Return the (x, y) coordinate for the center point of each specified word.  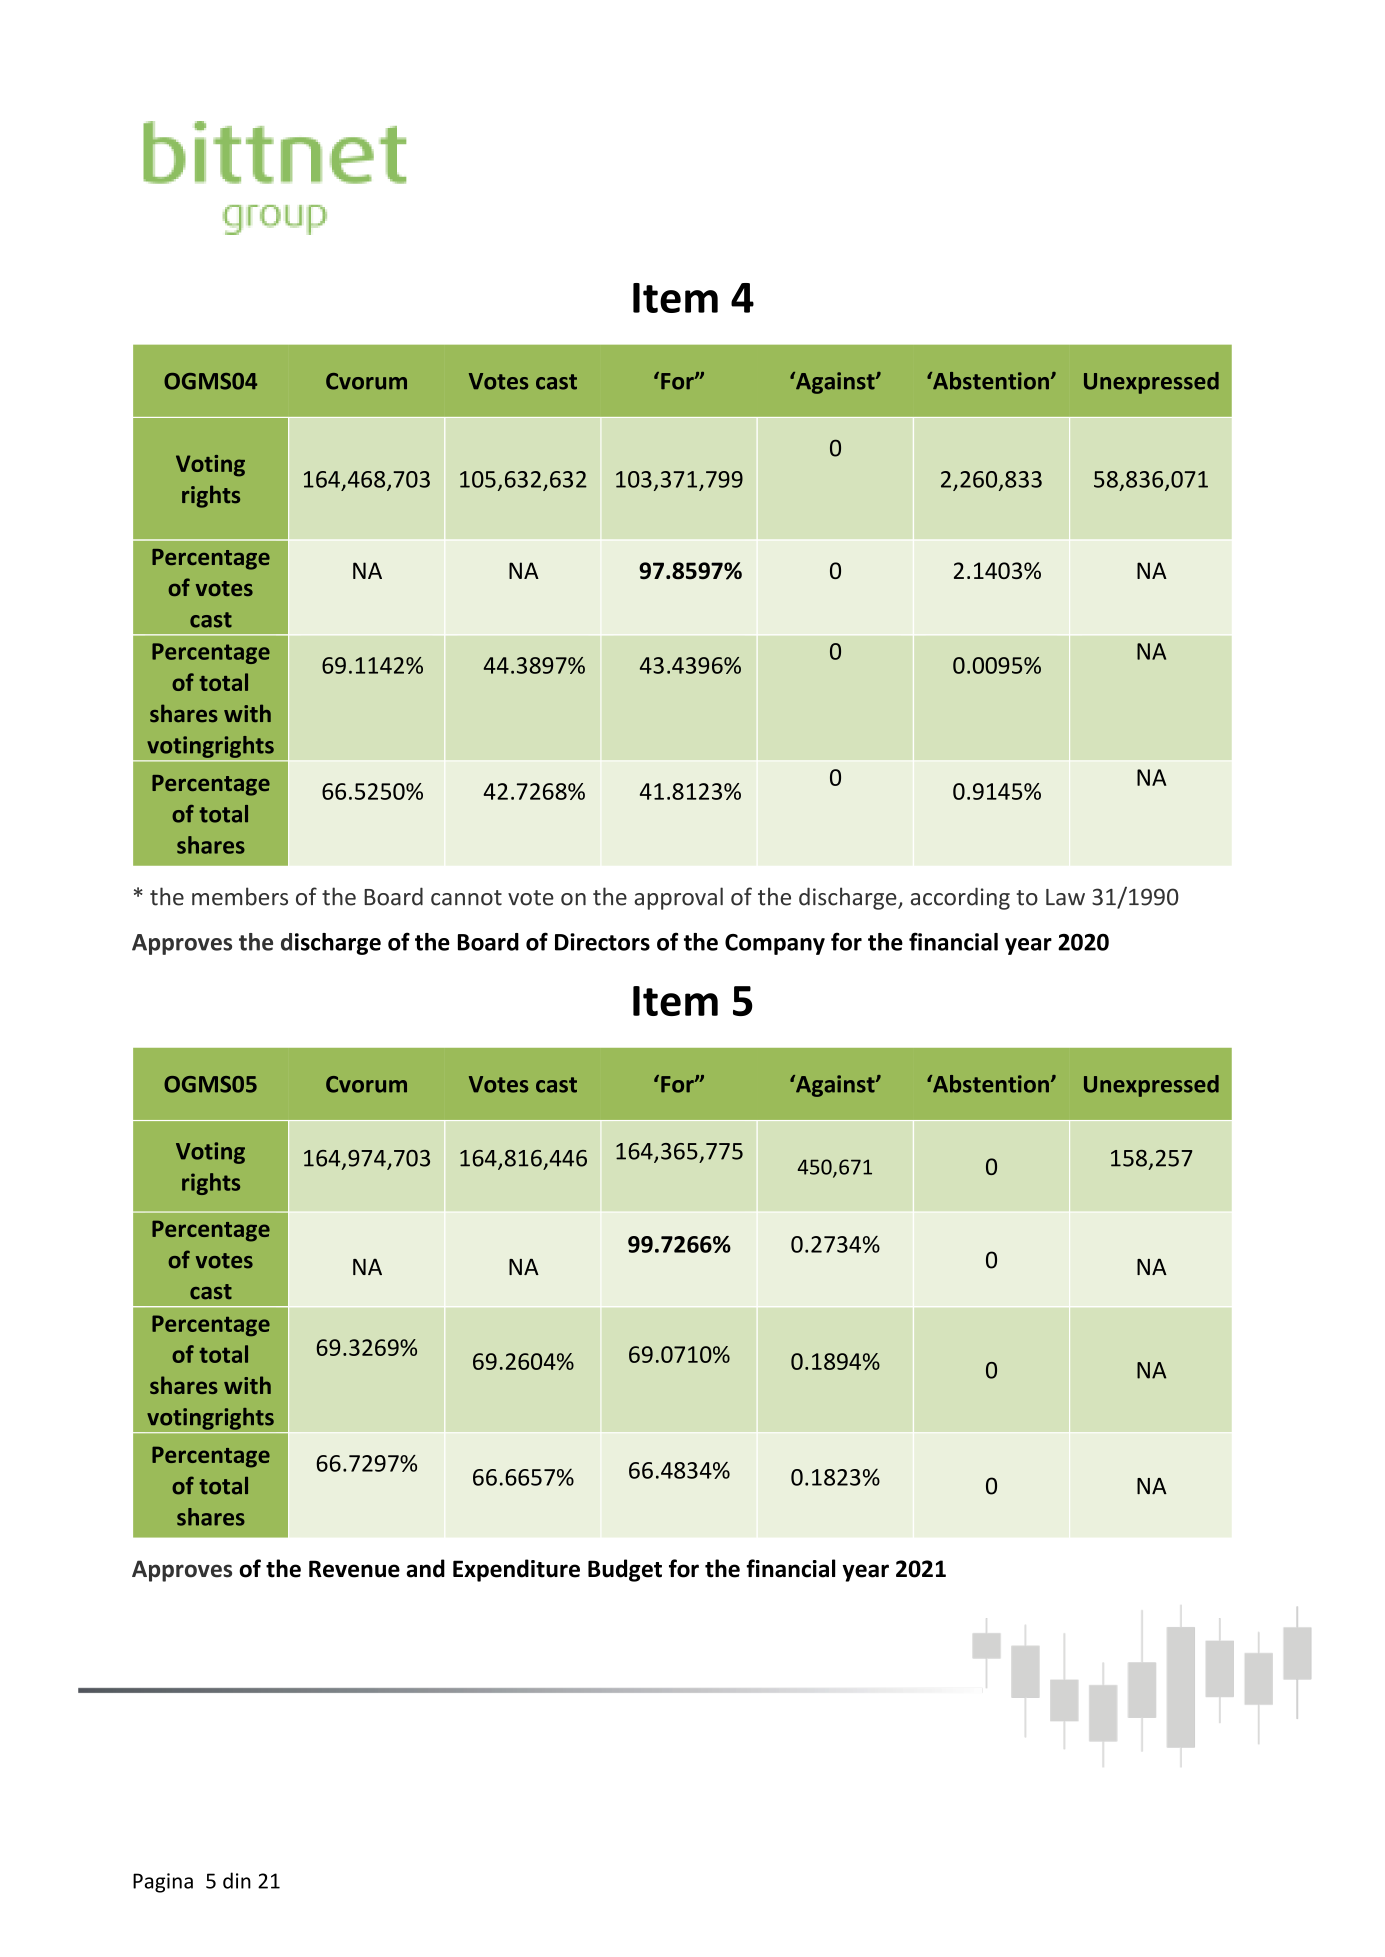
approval (678, 898)
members (240, 896)
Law (1065, 897)
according (960, 898)
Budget (625, 1570)
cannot (466, 898)
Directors (602, 942)
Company (775, 944)
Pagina (163, 1883)
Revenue (354, 1569)
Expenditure (516, 1570)
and (425, 1568)
